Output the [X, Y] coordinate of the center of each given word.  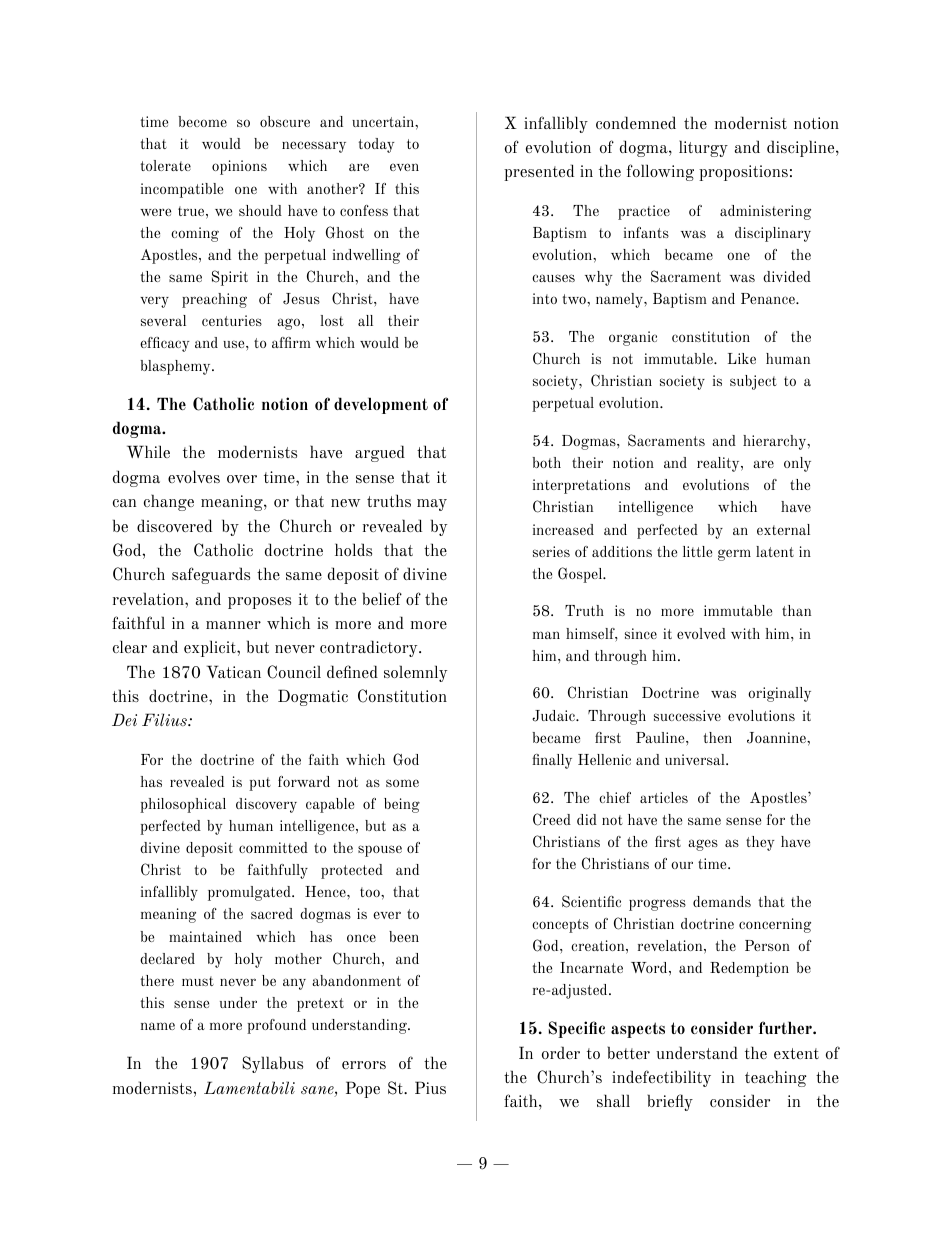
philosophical [183, 805]
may [432, 505]
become [203, 121]
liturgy [703, 148]
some [402, 783]
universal [696, 759]
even [404, 167]
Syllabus [272, 1064]
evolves [194, 476]
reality [719, 464]
